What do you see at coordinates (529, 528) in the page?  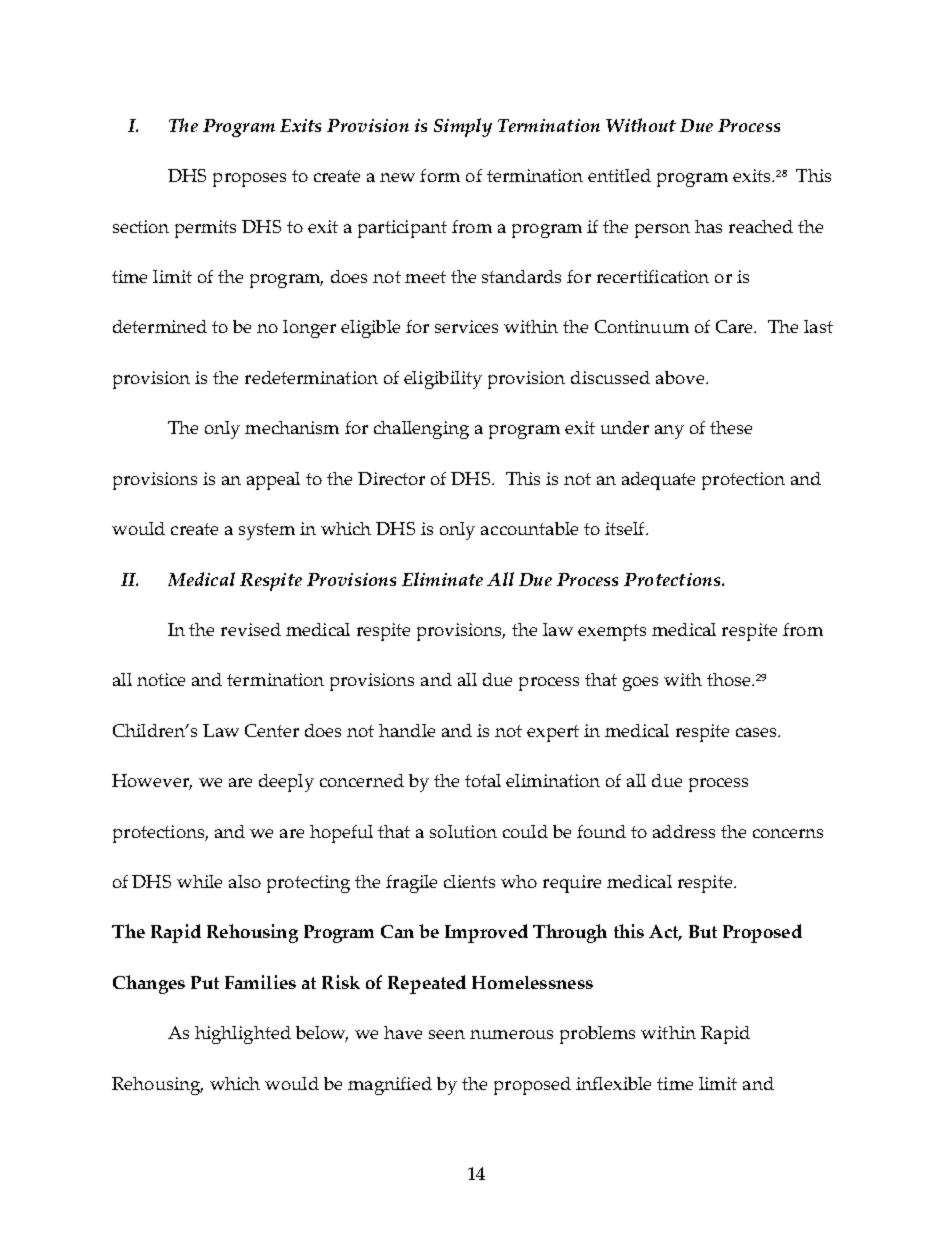 I see `accountable` at bounding box center [529, 528].
